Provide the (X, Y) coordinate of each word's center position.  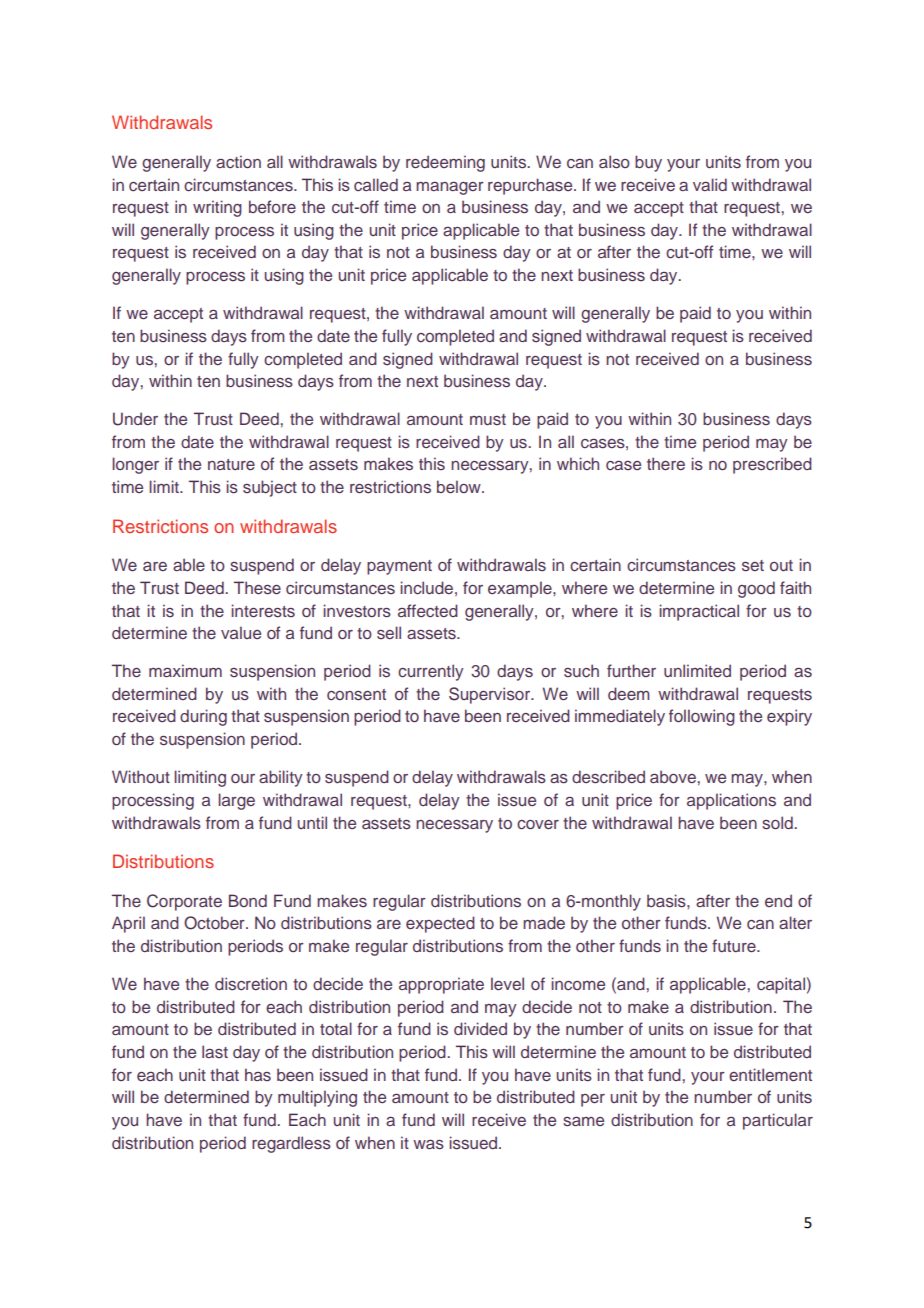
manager (450, 188)
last (215, 1051)
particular (778, 1121)
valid (710, 184)
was (428, 1144)
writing (217, 208)
